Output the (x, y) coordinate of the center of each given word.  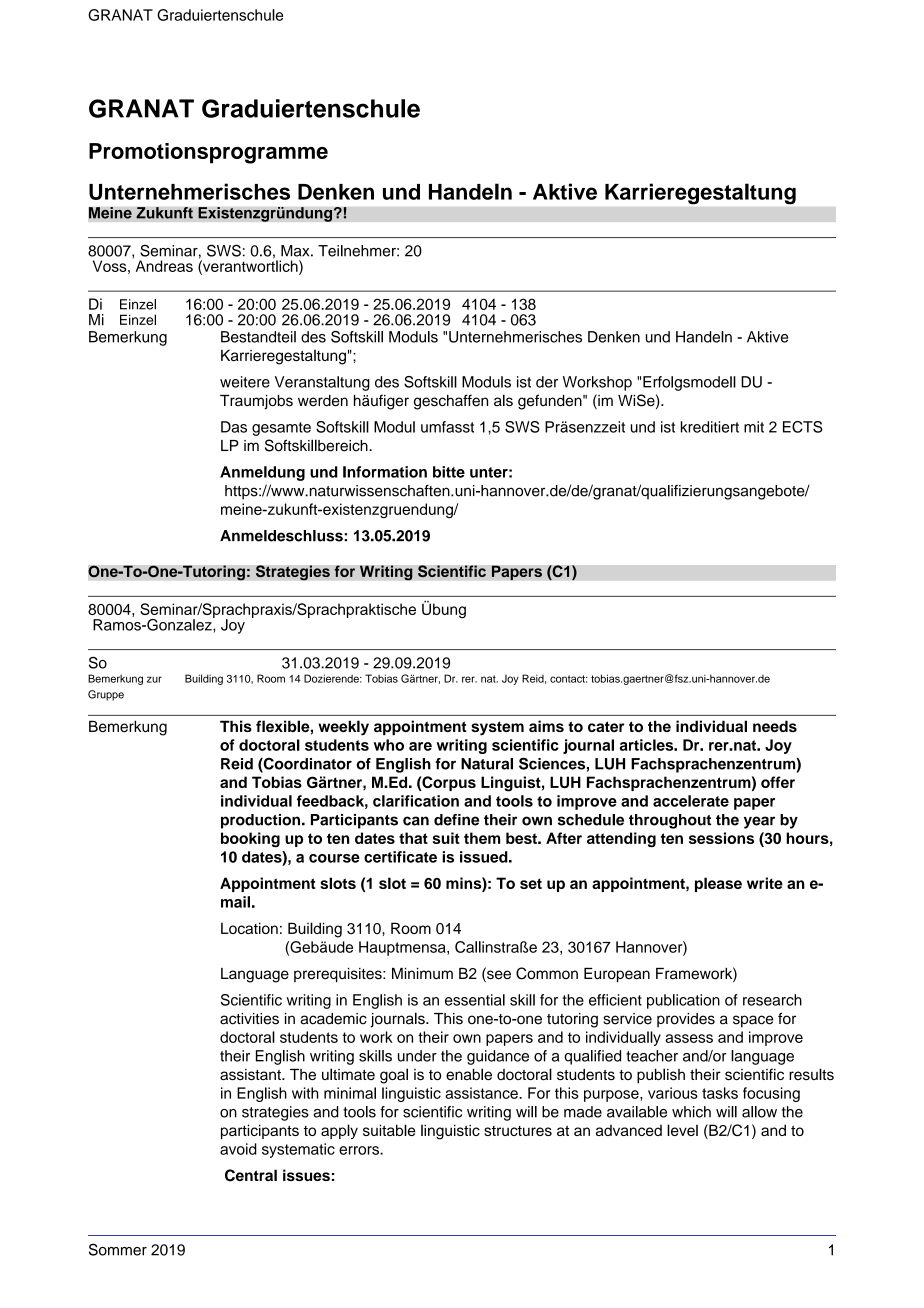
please (718, 884)
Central (251, 1175)
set (531, 883)
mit (754, 427)
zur (154, 679)
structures (518, 1131)
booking (250, 839)
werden (323, 401)
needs (775, 726)
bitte (449, 472)
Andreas (164, 266)
